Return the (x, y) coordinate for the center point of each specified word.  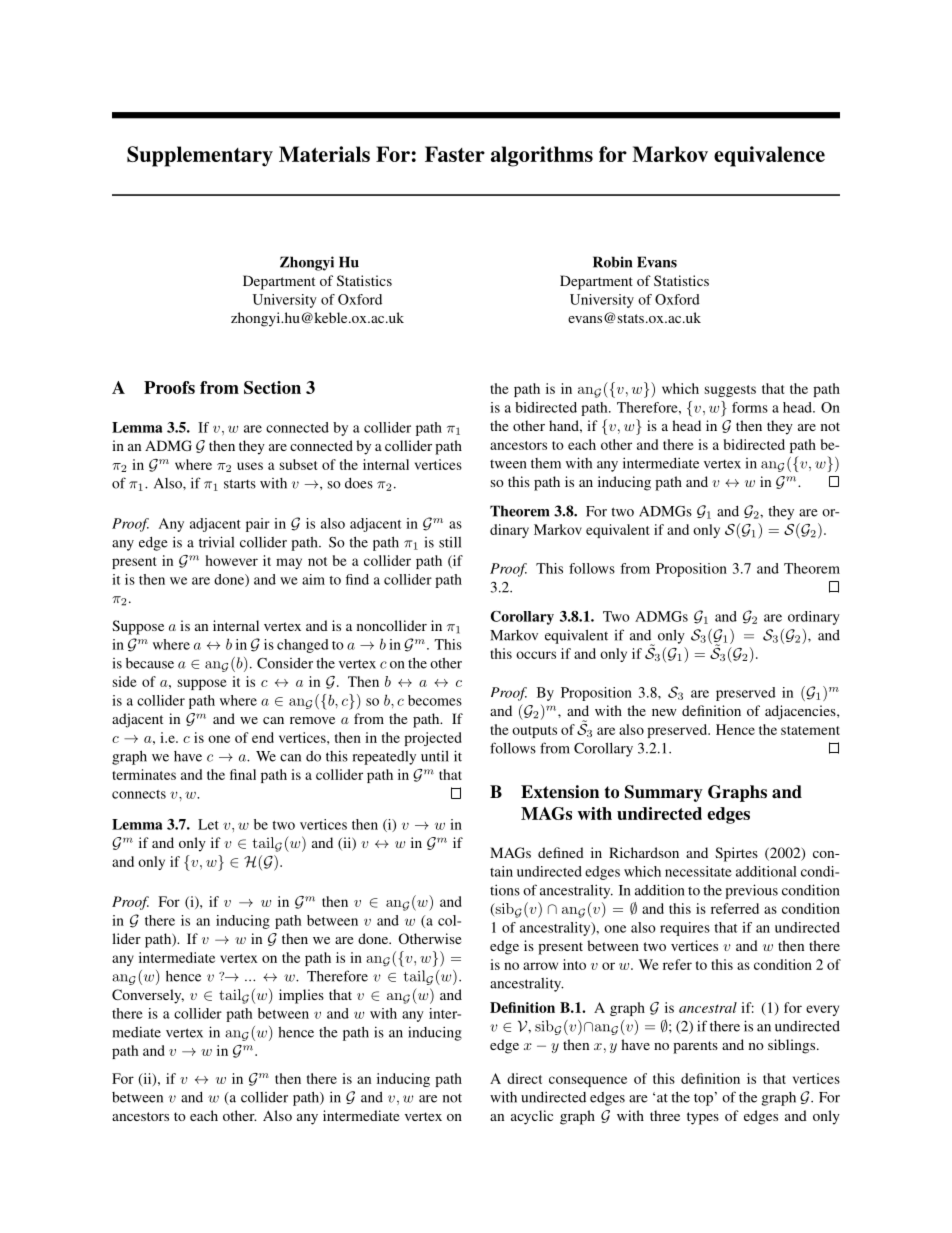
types (703, 1118)
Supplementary (200, 156)
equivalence (769, 156)
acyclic (532, 1117)
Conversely (148, 996)
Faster (455, 154)
